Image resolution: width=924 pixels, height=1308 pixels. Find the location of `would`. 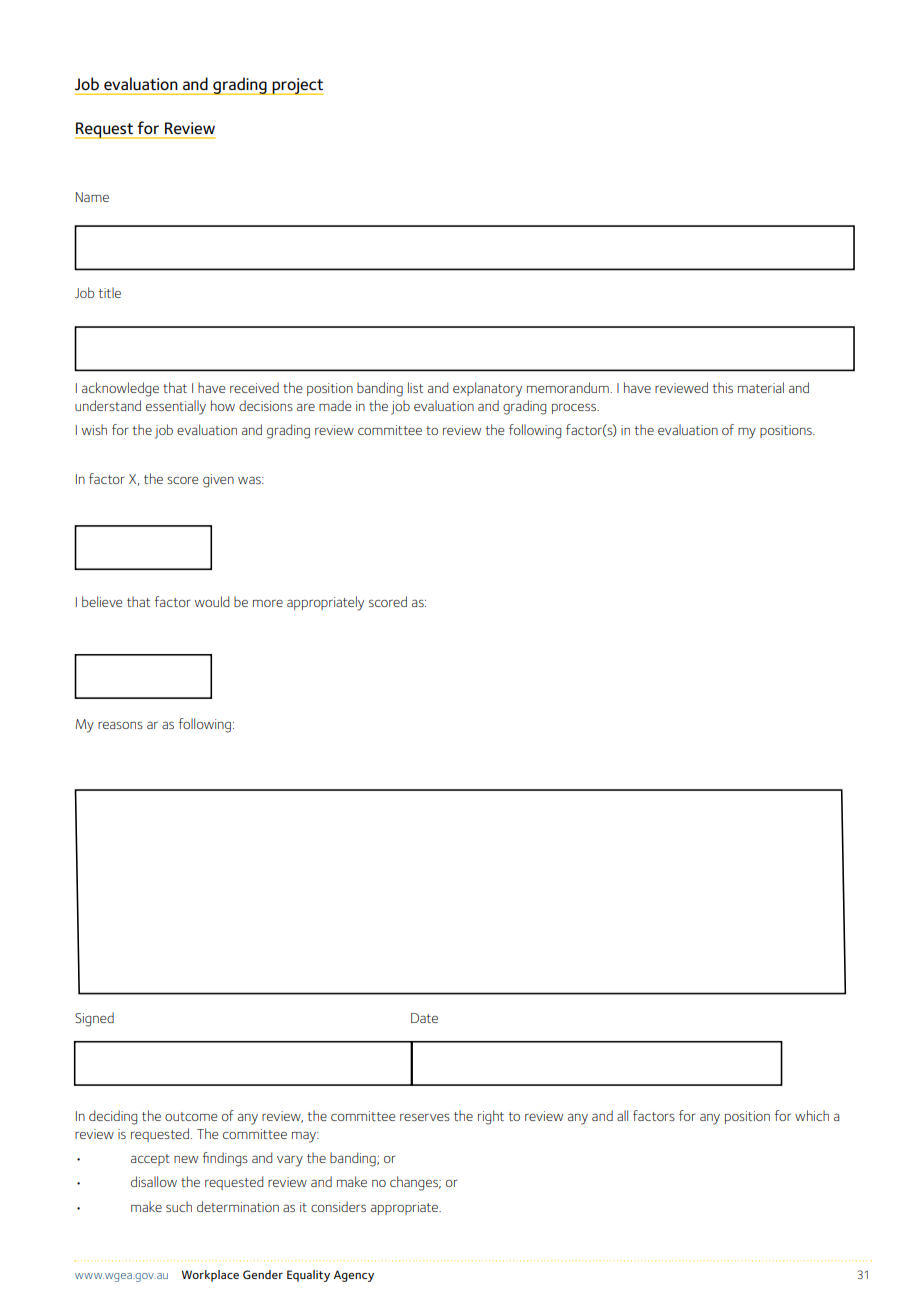

would is located at coordinates (212, 601).
